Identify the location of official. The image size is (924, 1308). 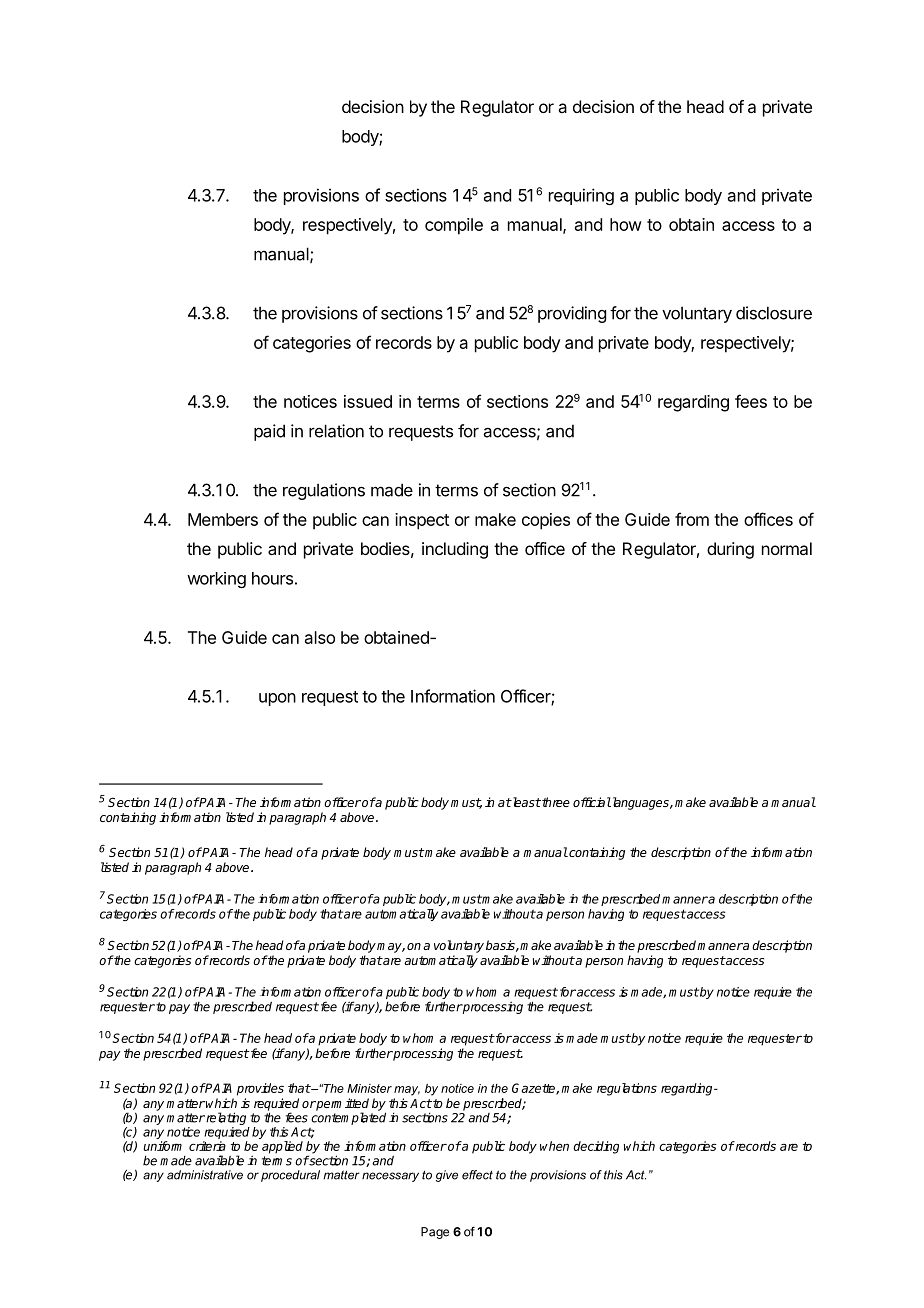
(592, 802).
